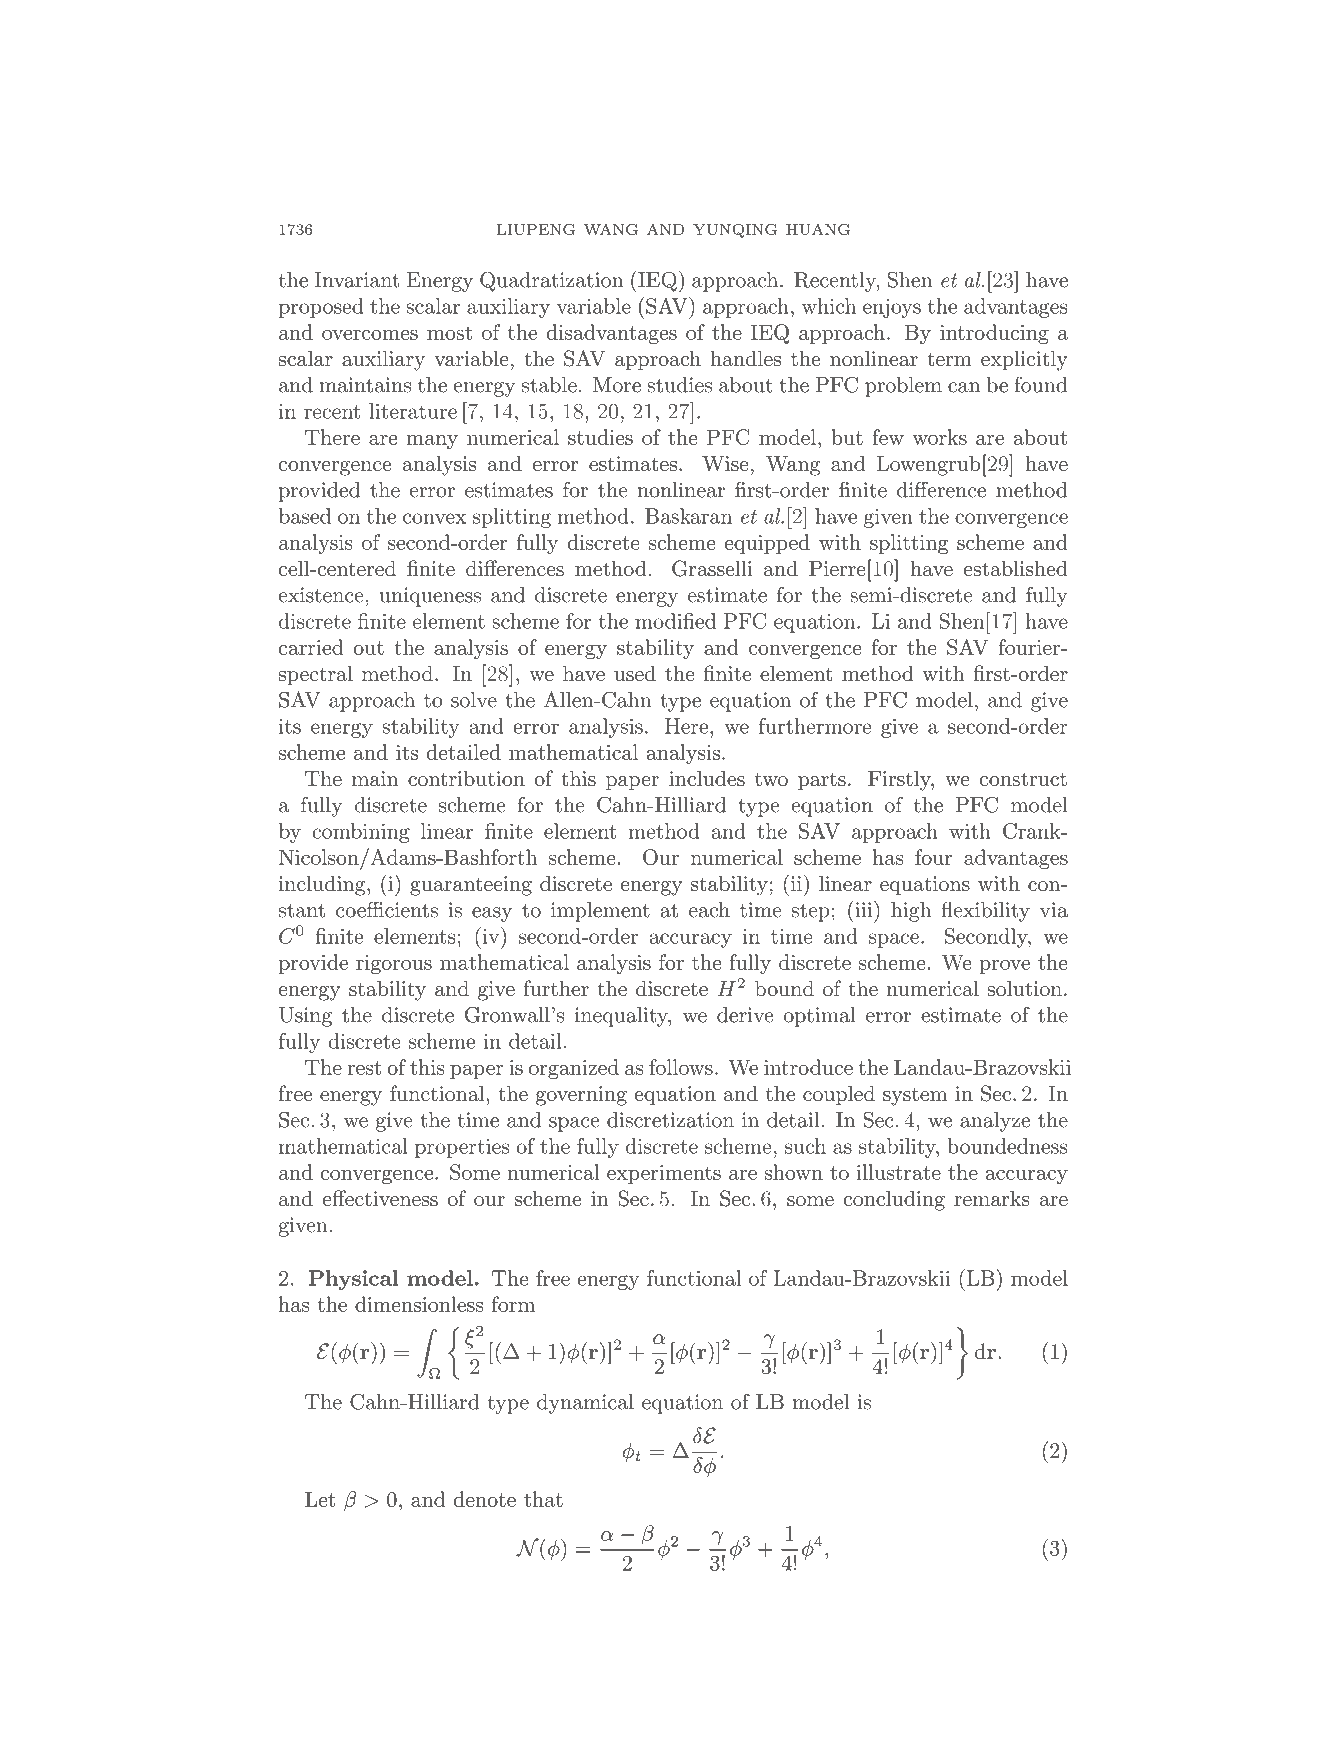 The width and height of the image is (1344, 1739). I want to click on Let, so click(320, 1499).
